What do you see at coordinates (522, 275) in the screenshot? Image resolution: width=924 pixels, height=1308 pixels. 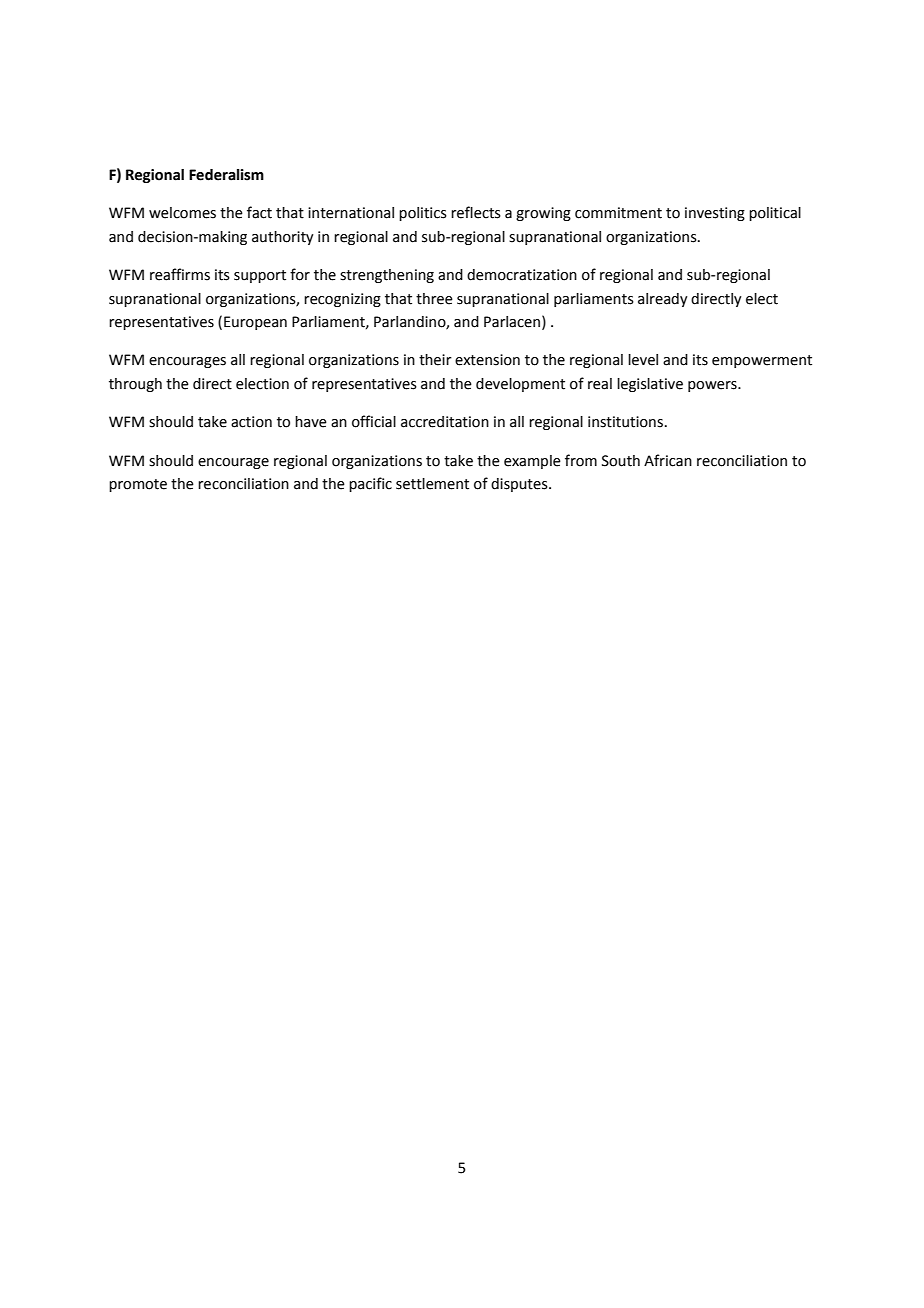 I see `democratization` at bounding box center [522, 275].
